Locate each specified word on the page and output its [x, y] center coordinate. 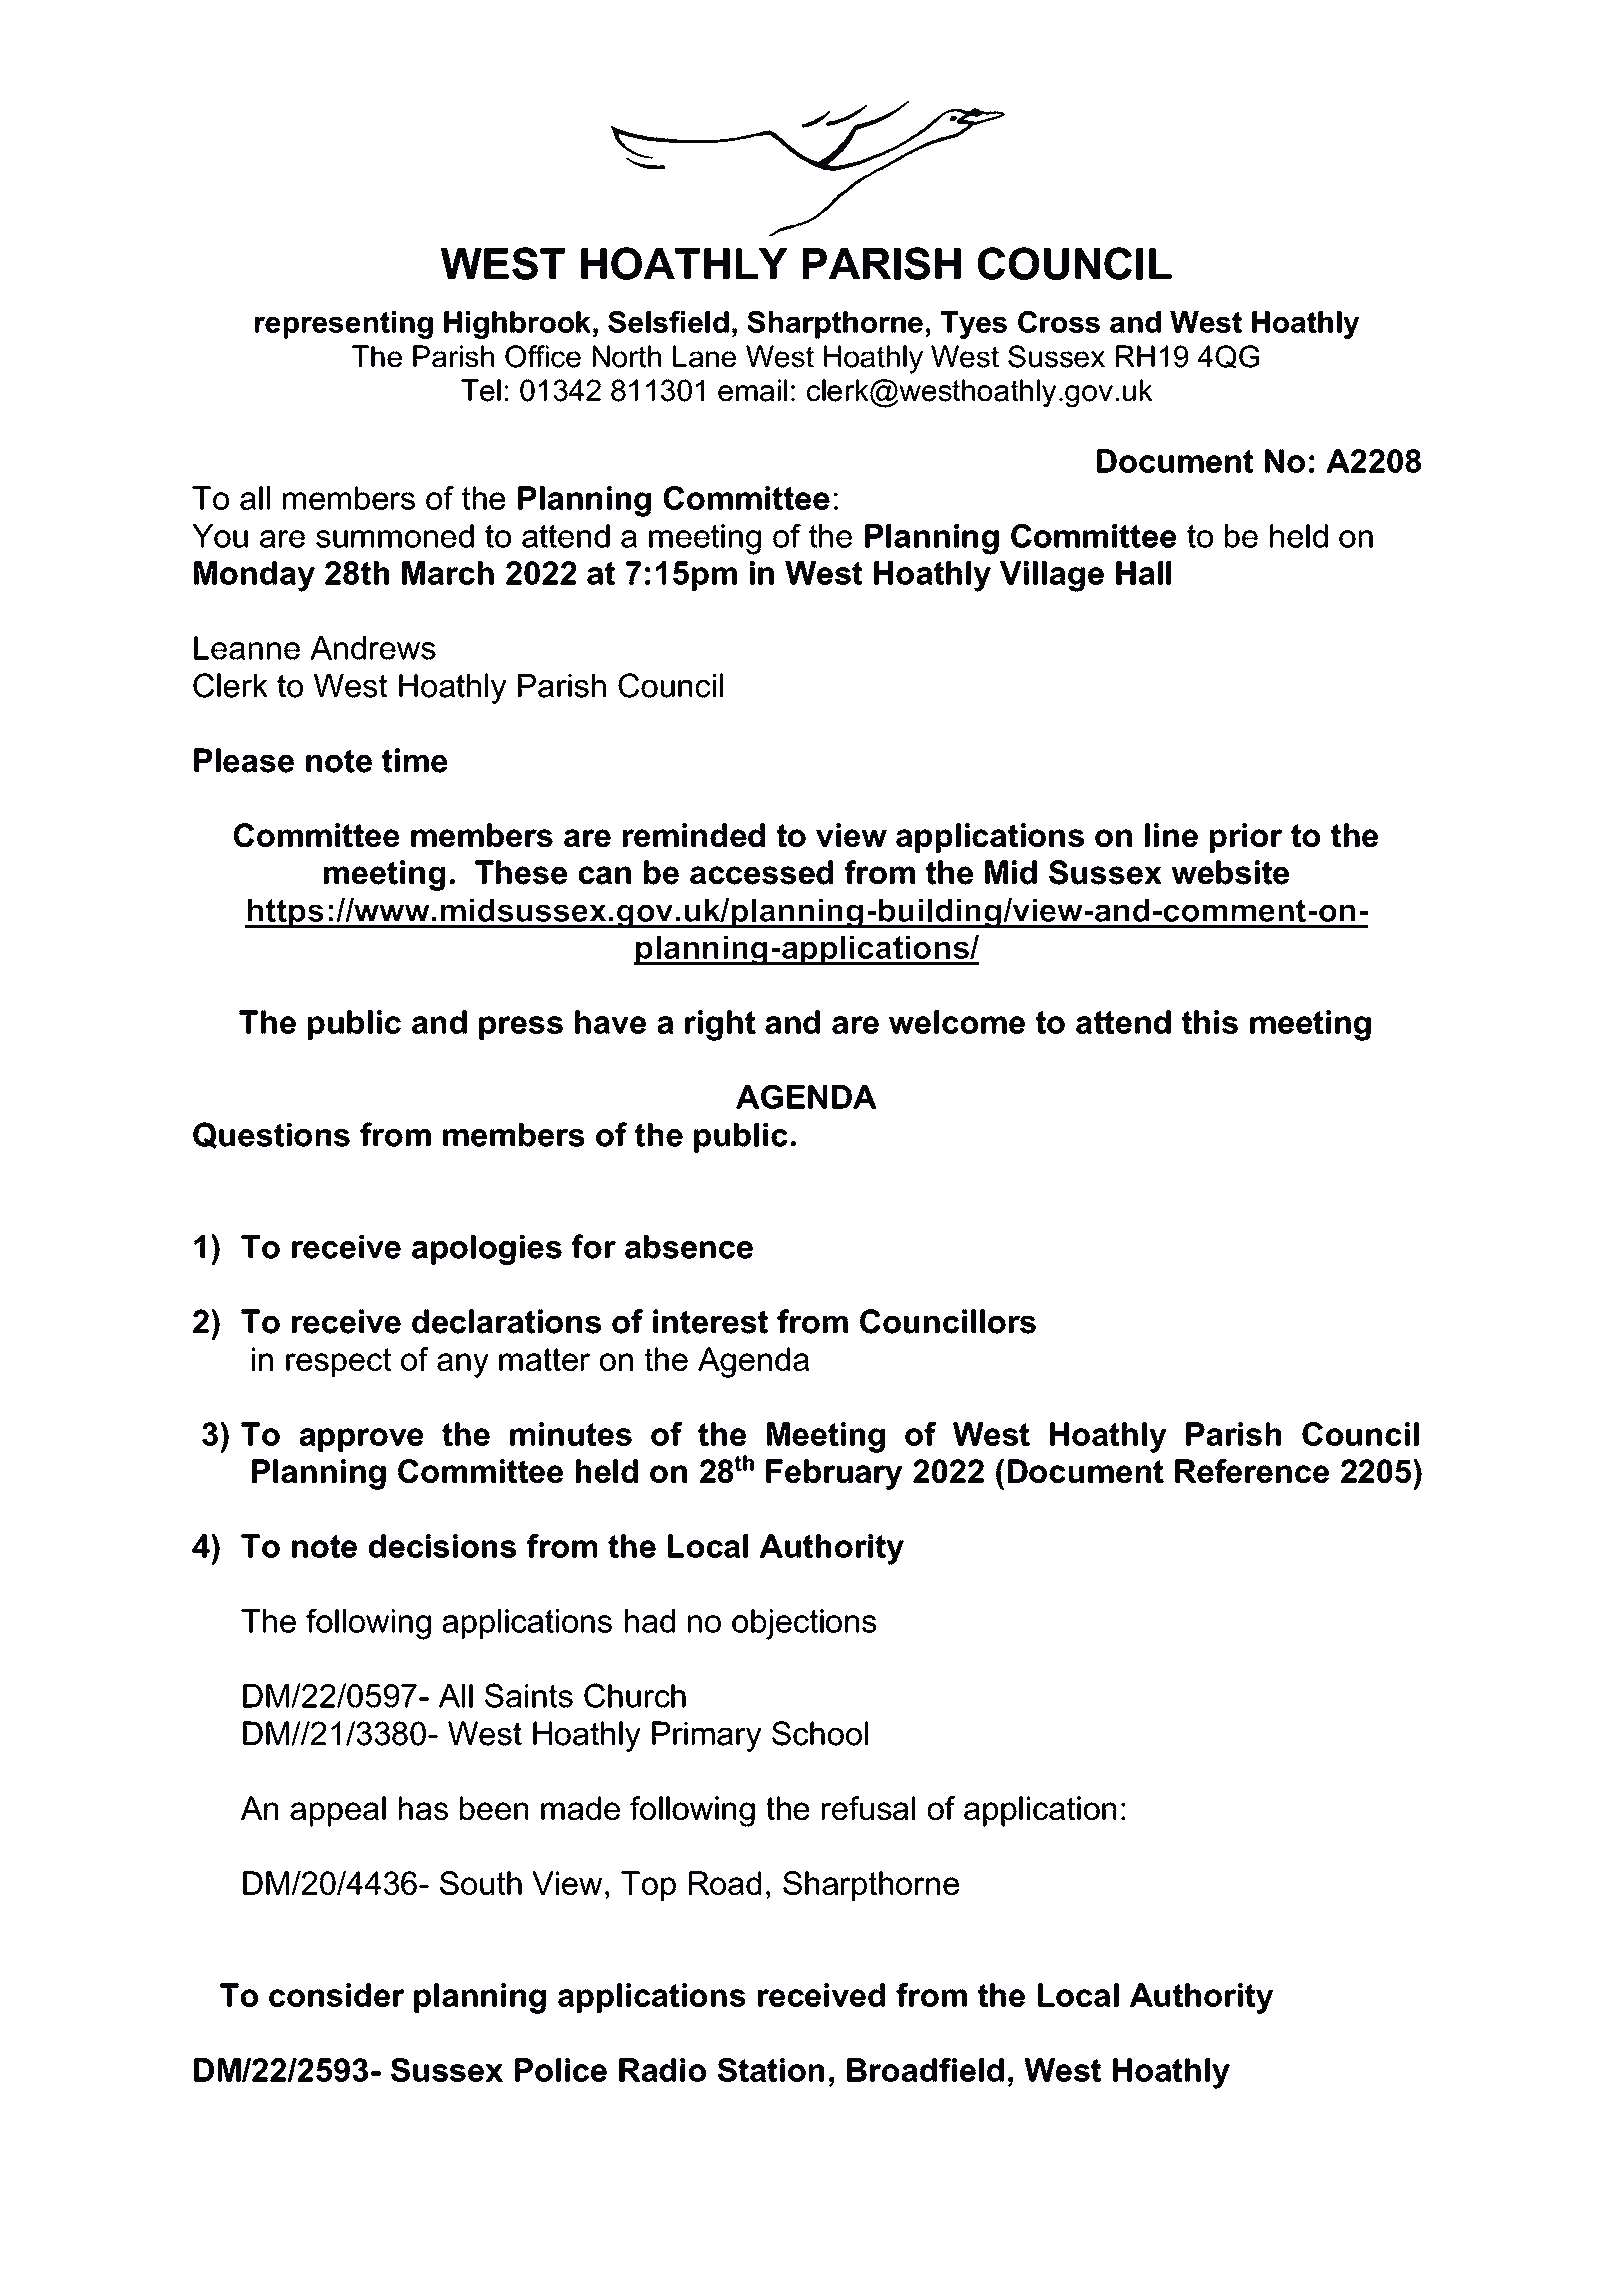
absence [689, 1247]
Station [771, 2070]
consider [337, 1995]
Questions [271, 1135]
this [1210, 1022]
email [752, 390]
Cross [1059, 322]
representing [344, 325]
